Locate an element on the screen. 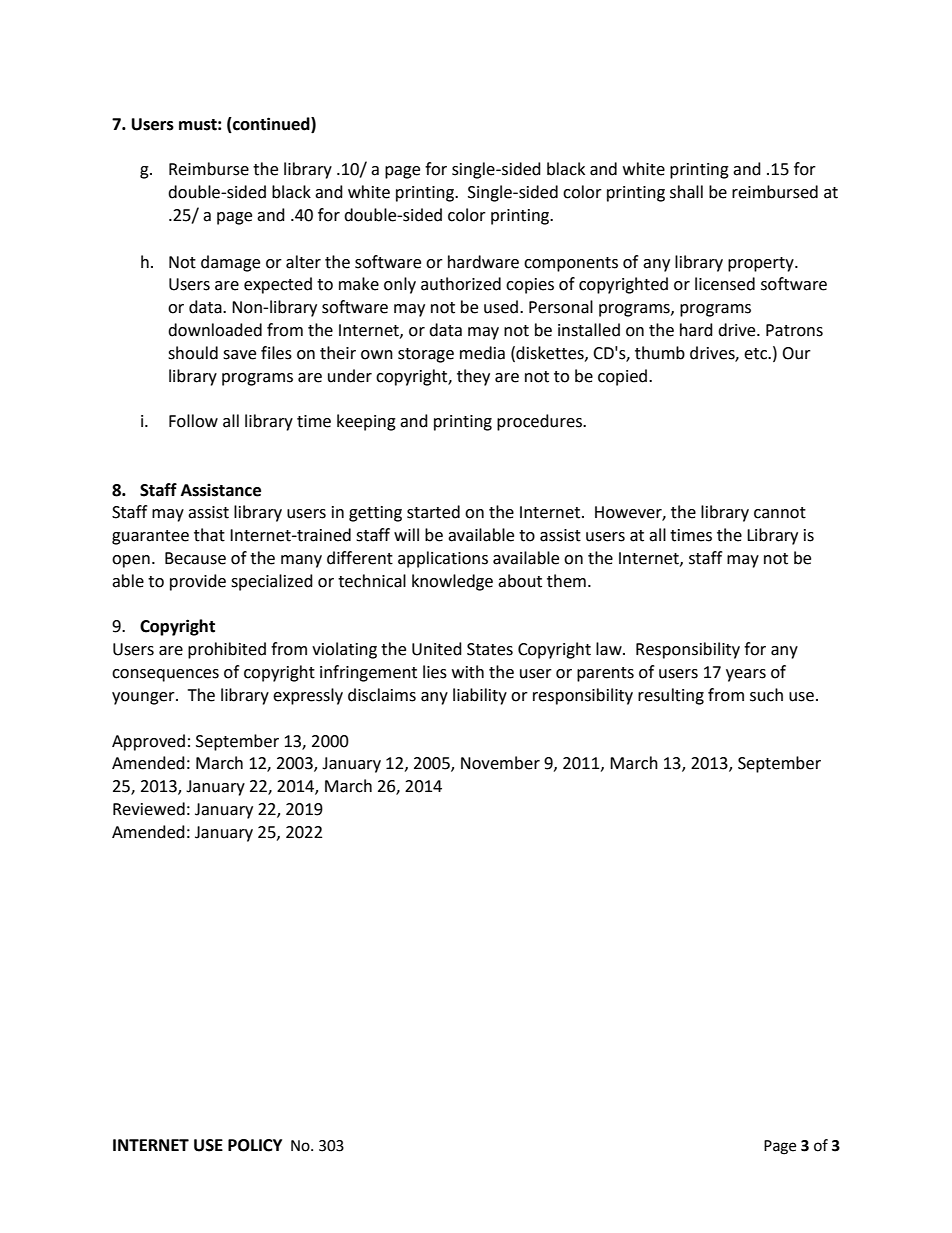 This screenshot has height=1233, width=952. resulting is located at coordinates (671, 696).
